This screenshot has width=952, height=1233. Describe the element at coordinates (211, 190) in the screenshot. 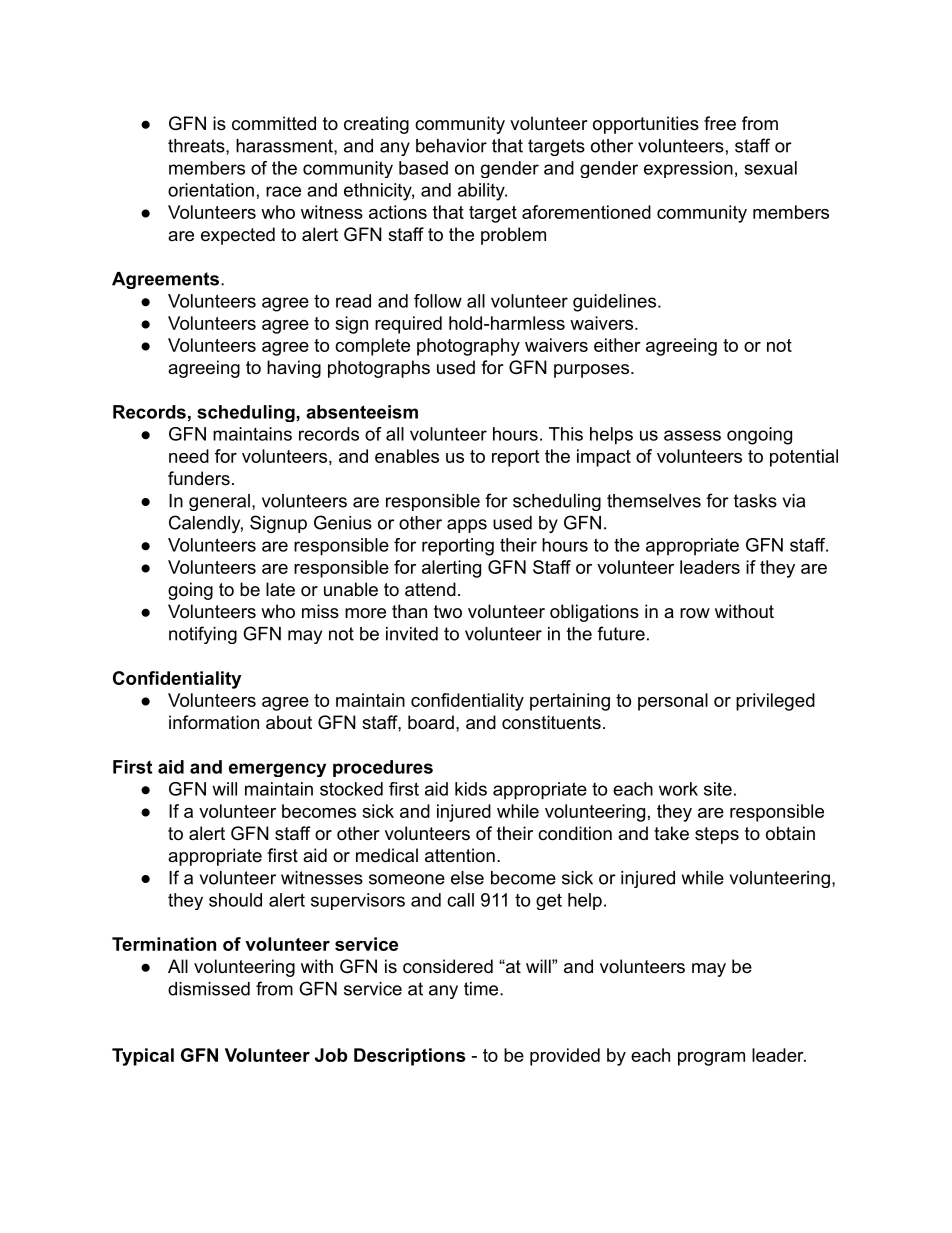

I see `orientation` at that location.
